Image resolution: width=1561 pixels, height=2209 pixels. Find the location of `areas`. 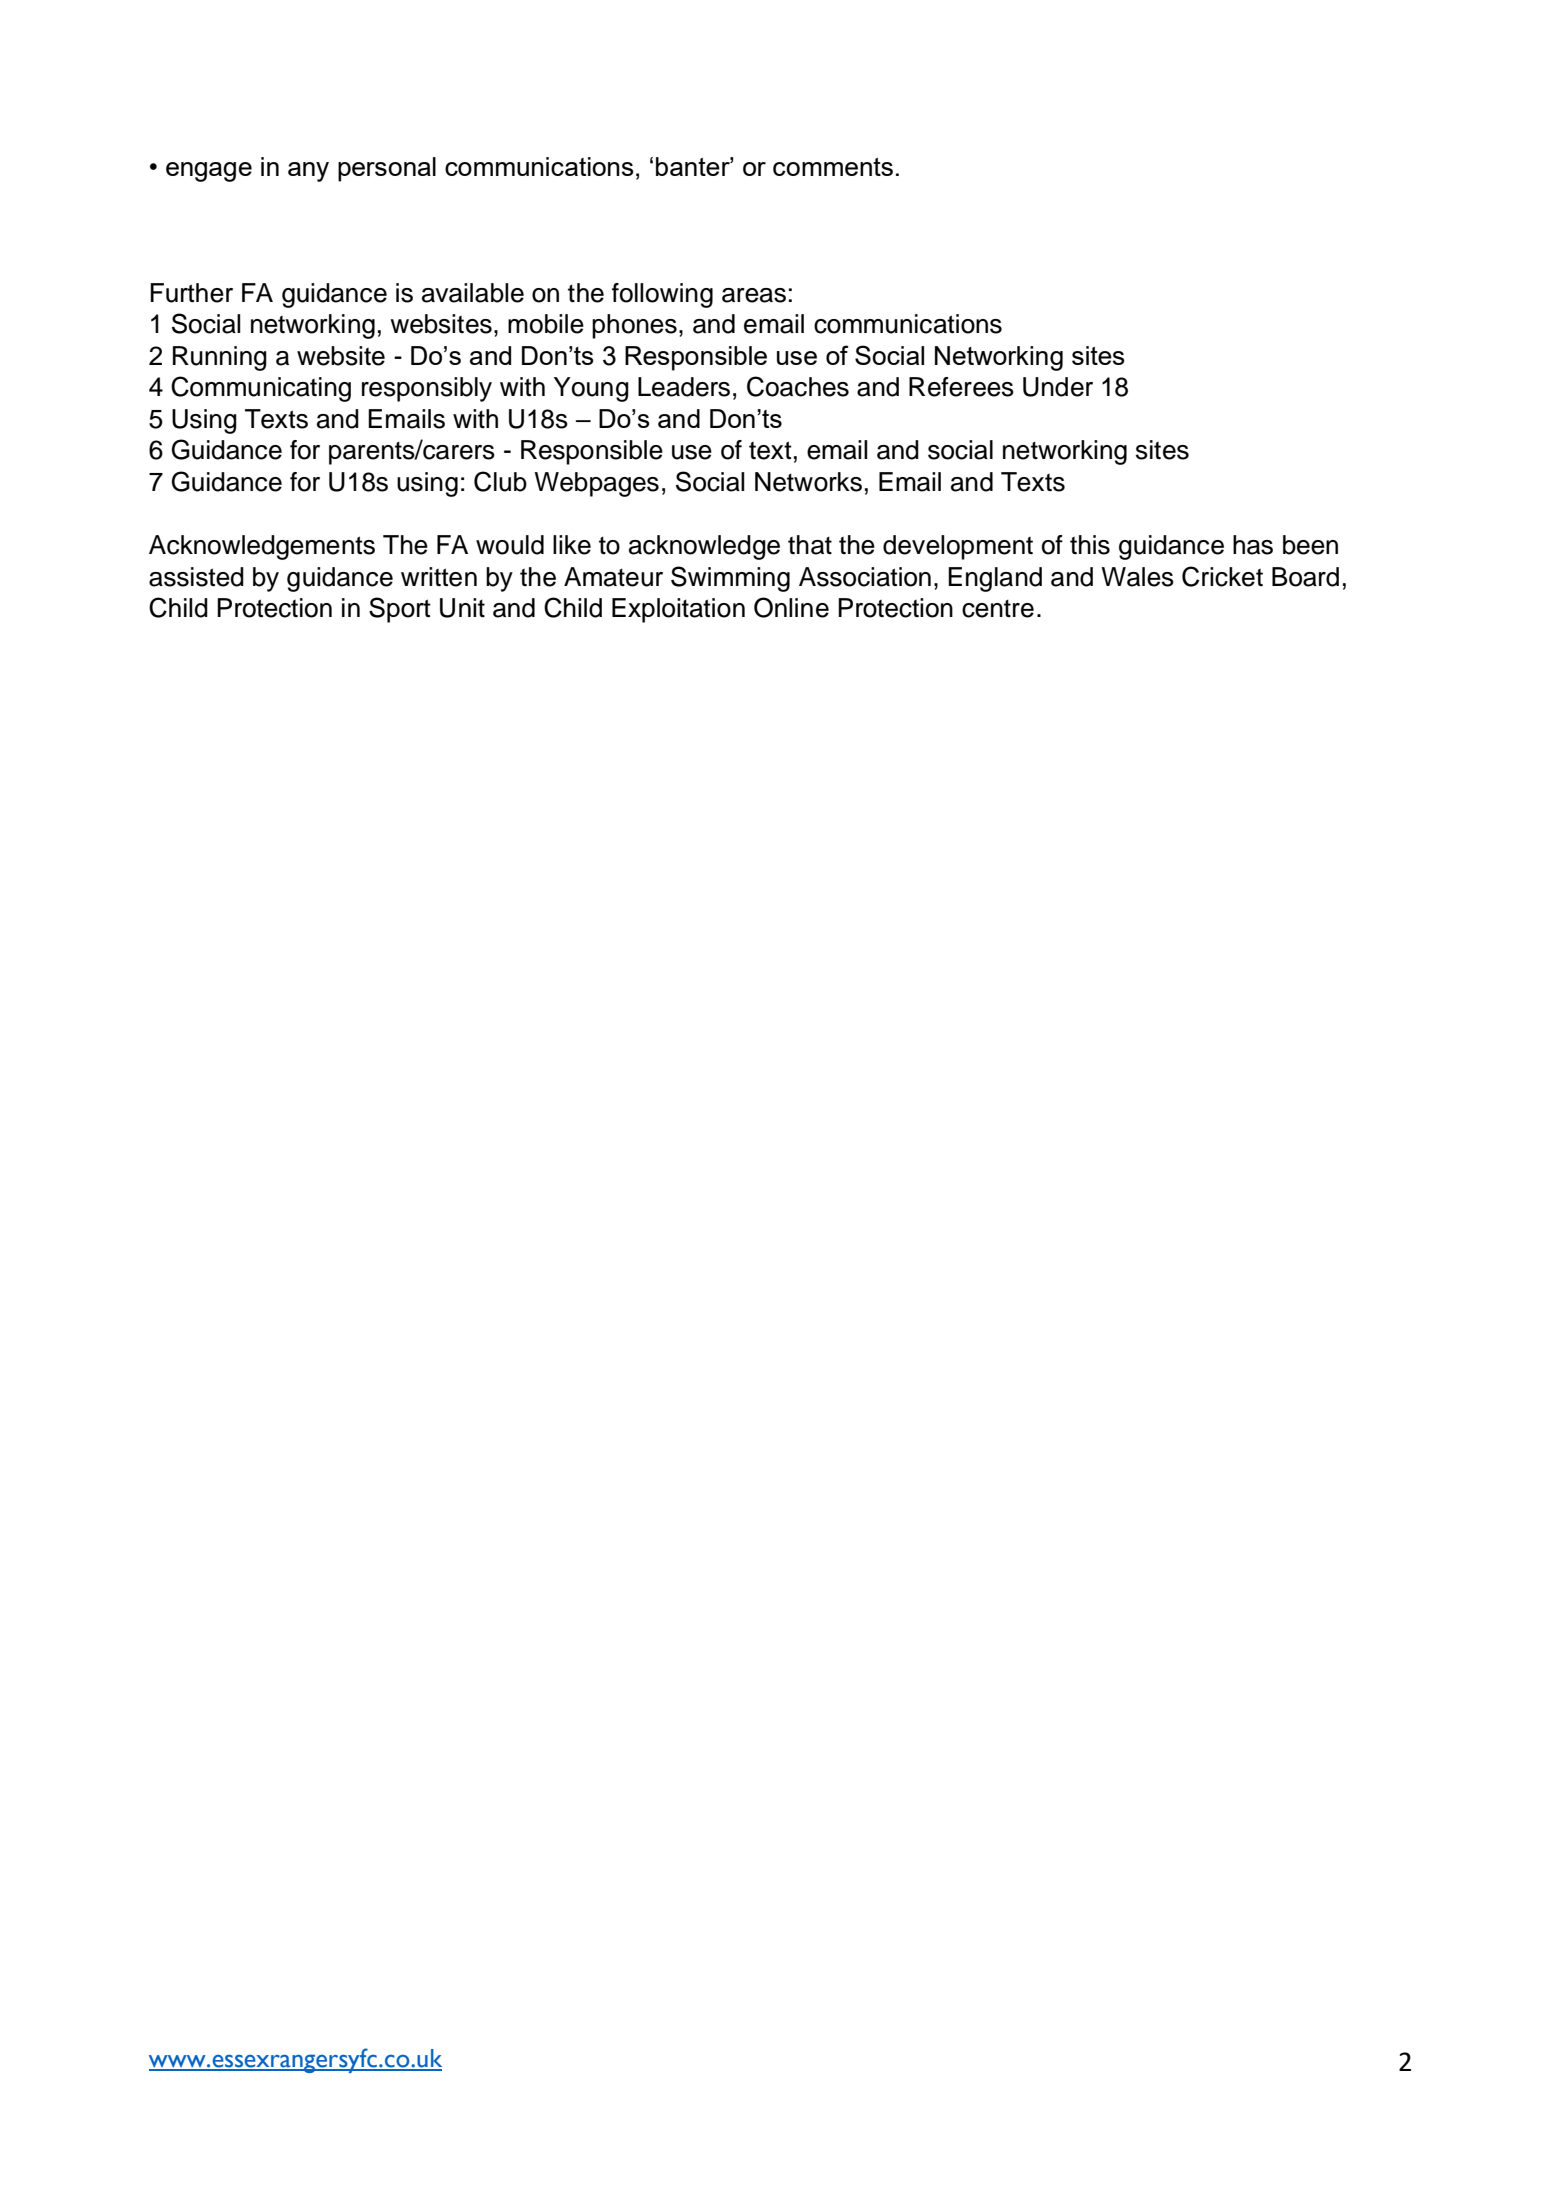

areas is located at coordinates (754, 295).
